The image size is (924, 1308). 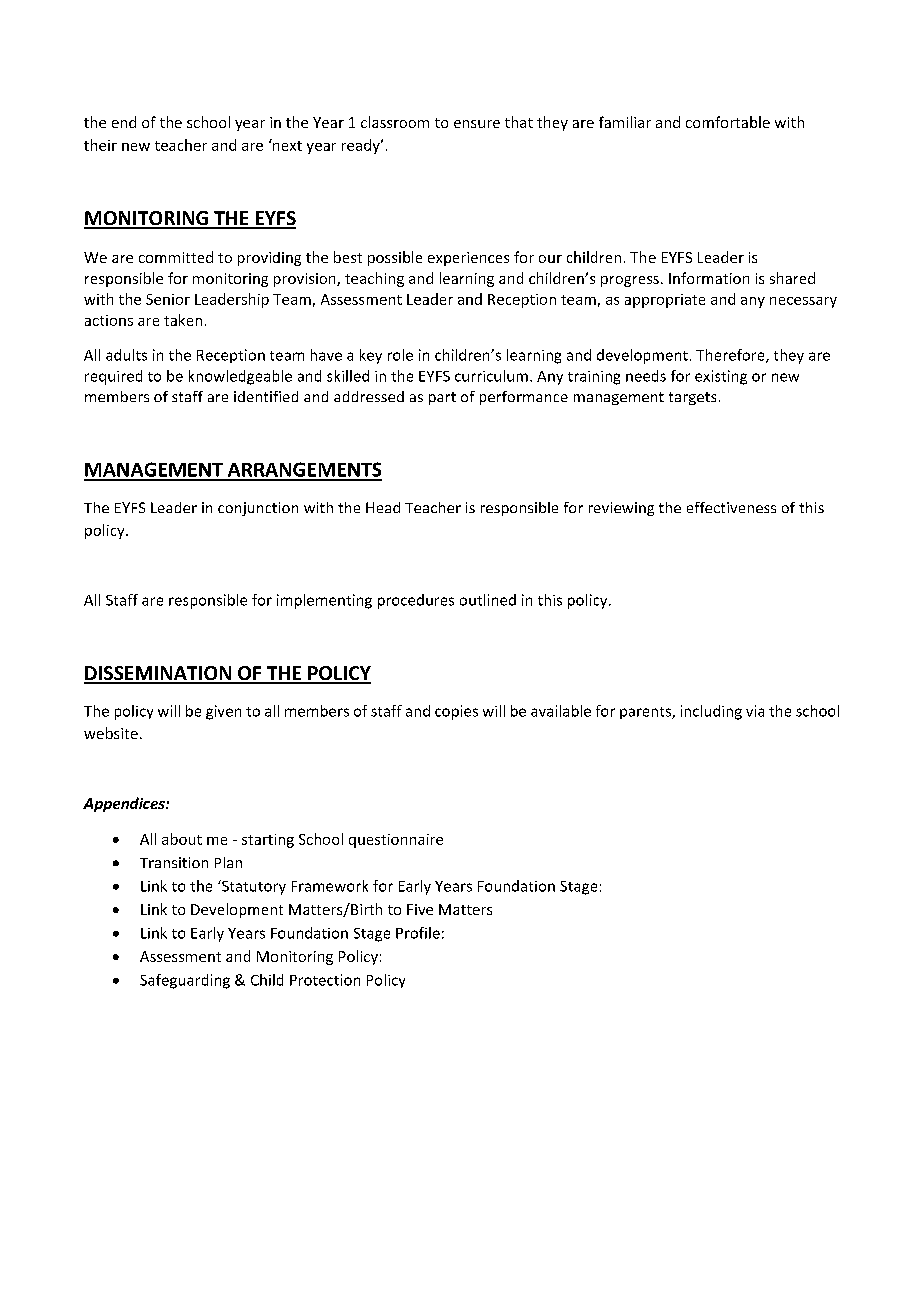 What do you see at coordinates (100, 145) in the document?
I see `their` at bounding box center [100, 145].
